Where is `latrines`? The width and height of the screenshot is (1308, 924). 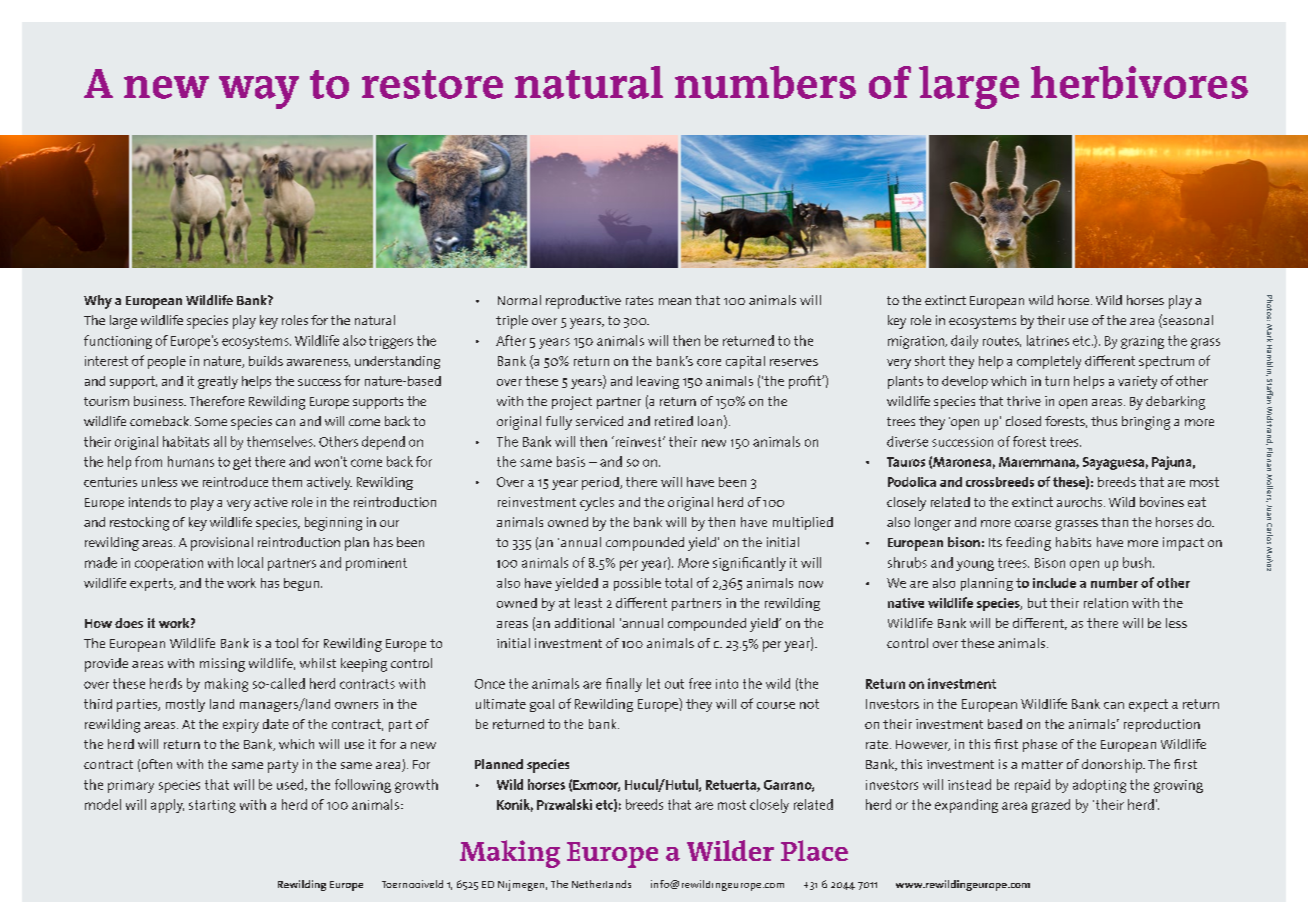 latrines is located at coordinates (1048, 340).
